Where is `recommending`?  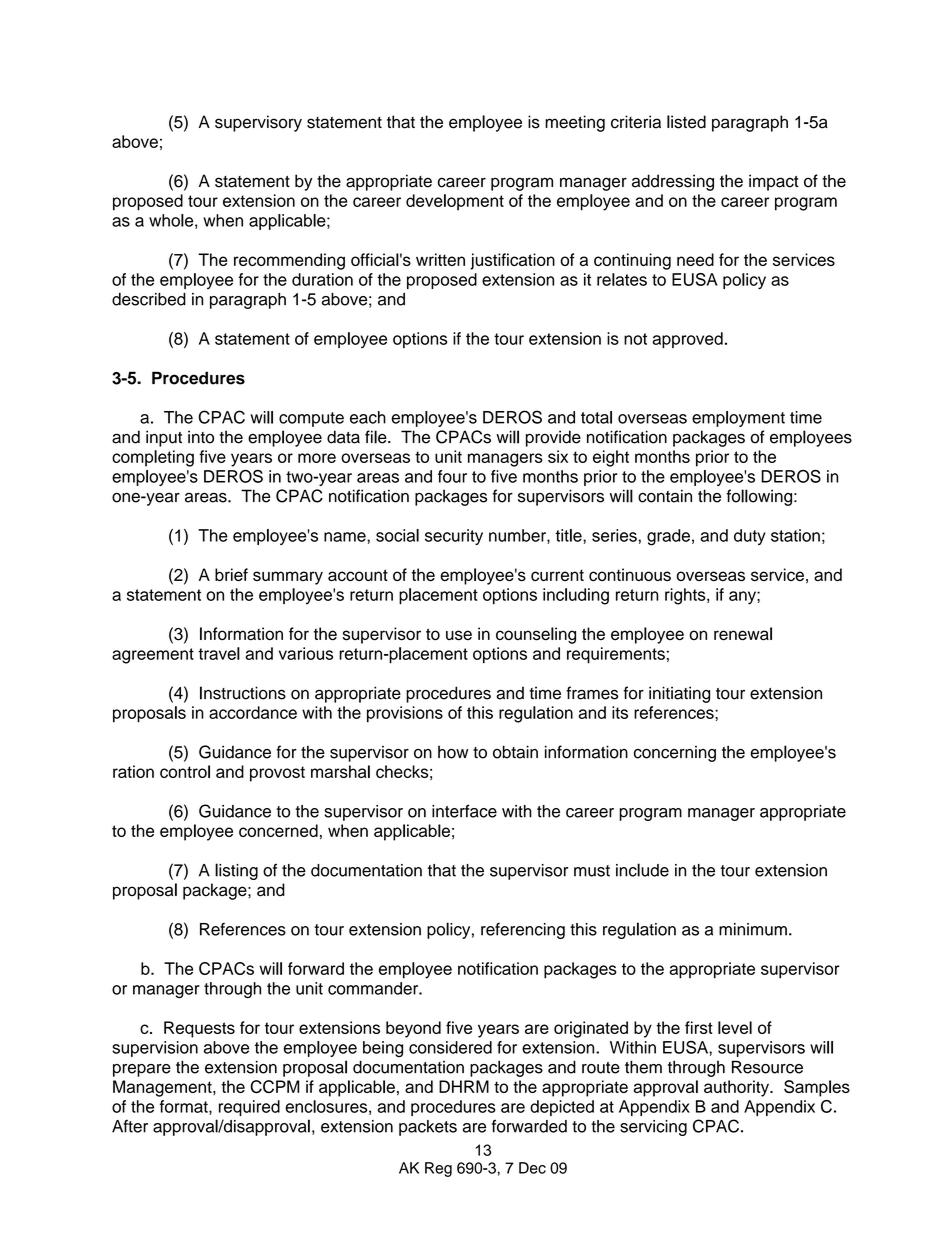 recommending is located at coordinates (289, 261).
